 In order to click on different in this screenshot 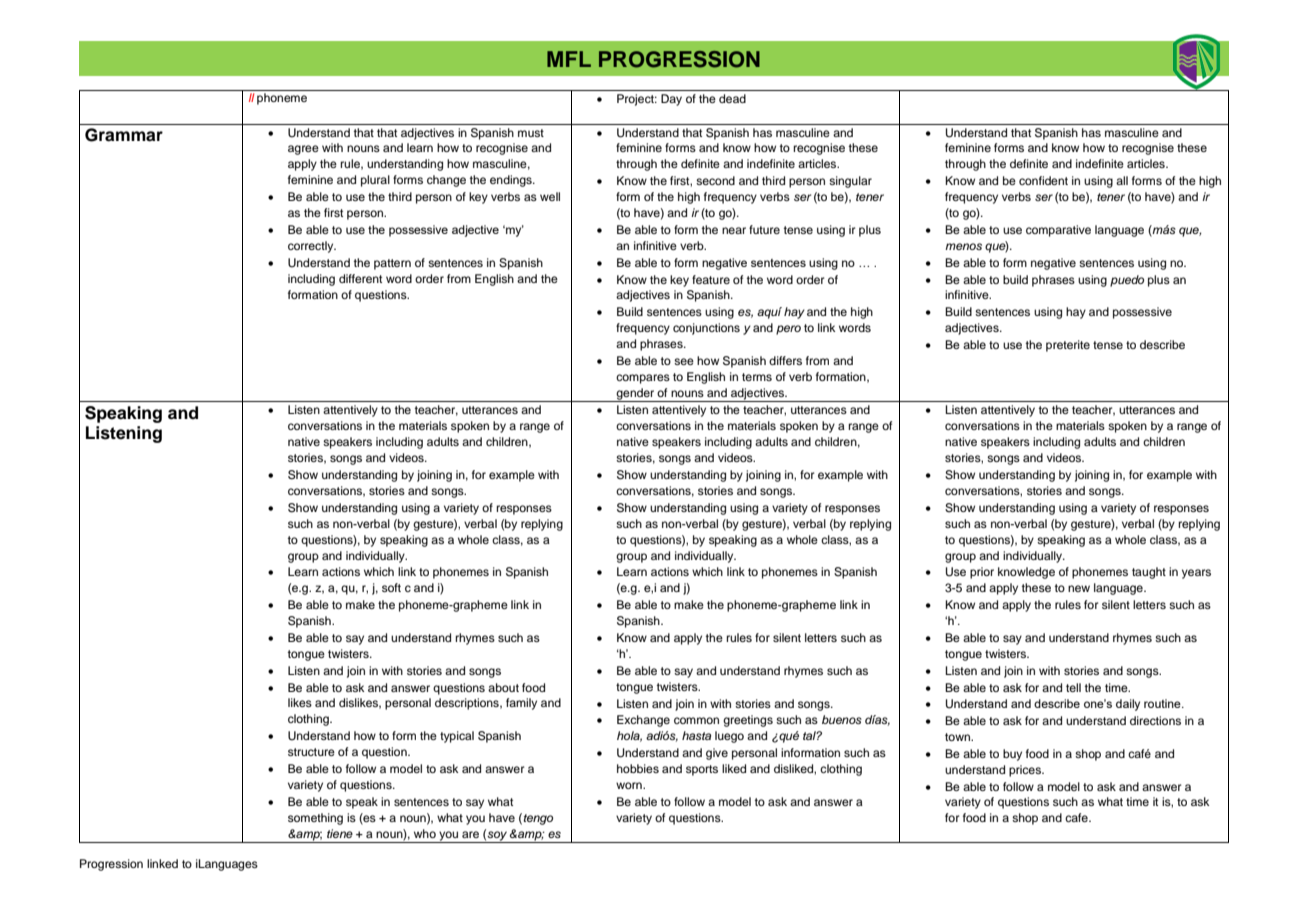, I will do `click(360, 278)`.
